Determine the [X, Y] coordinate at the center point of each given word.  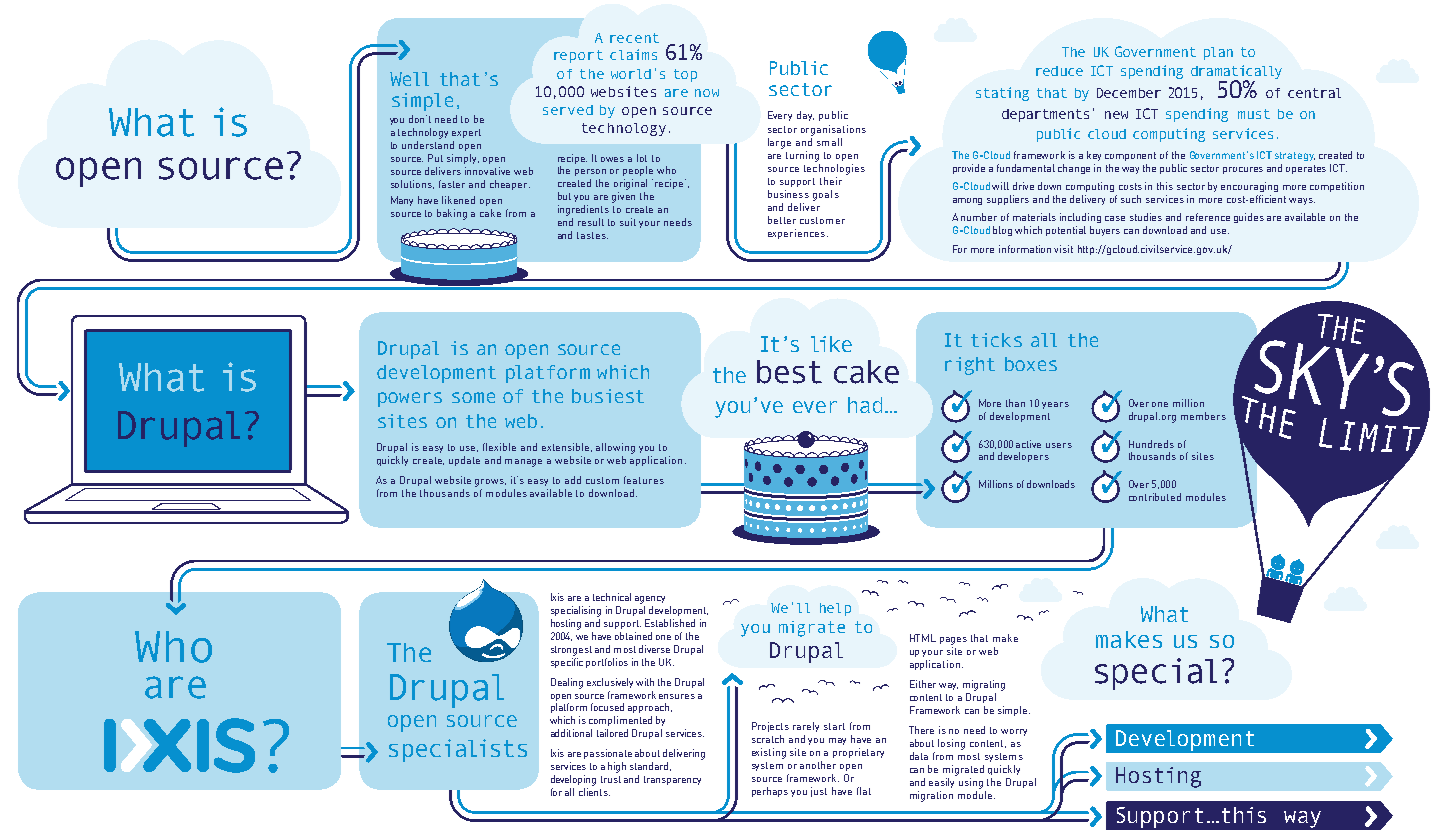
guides [1249, 218]
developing [573, 780]
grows [490, 483]
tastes [592, 235]
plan [1218, 53]
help [835, 609]
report [578, 56]
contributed [1155, 497]
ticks [996, 340]
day [805, 116]
